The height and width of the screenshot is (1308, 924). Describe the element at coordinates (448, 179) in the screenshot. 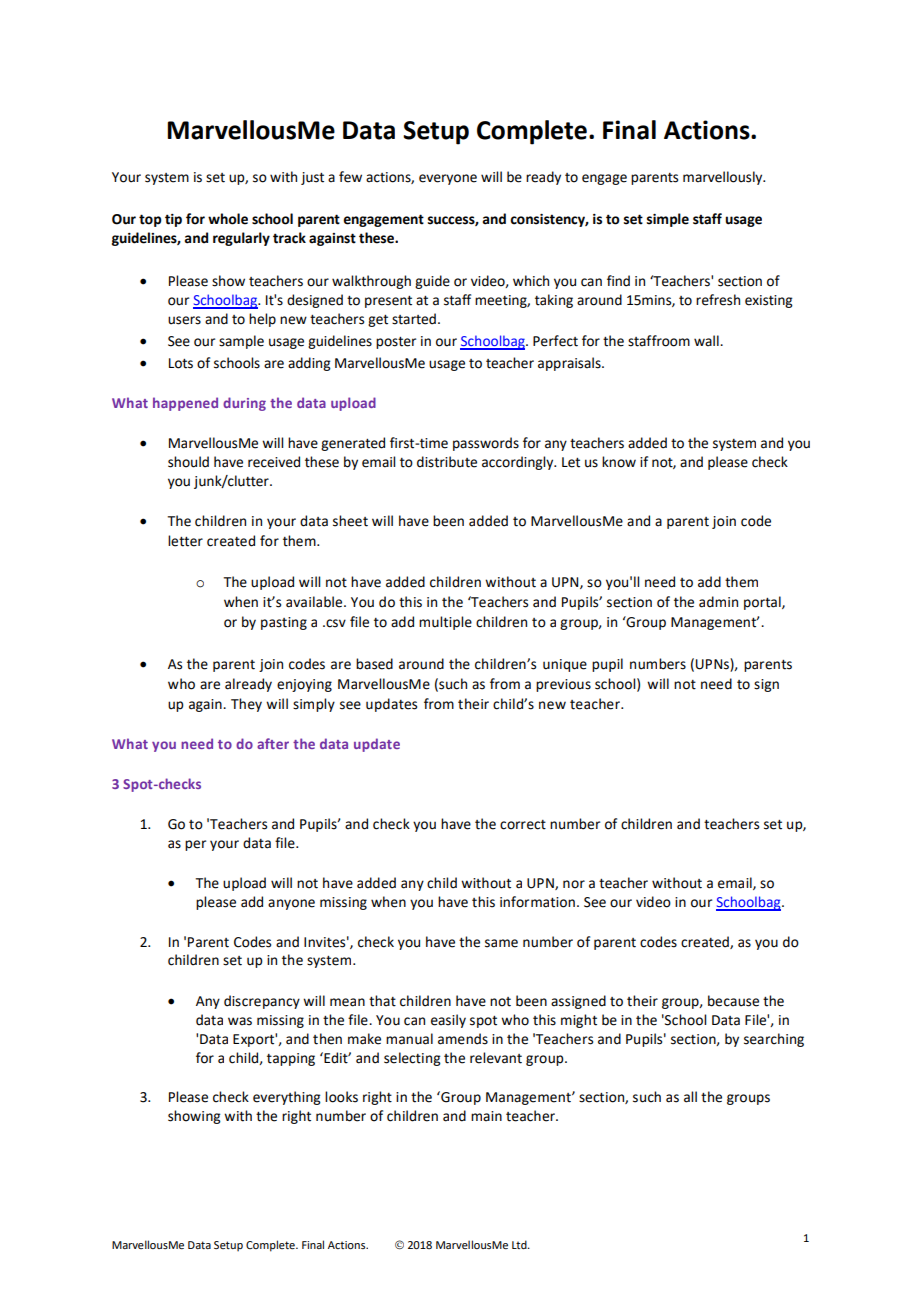

I see `everyone` at that location.
